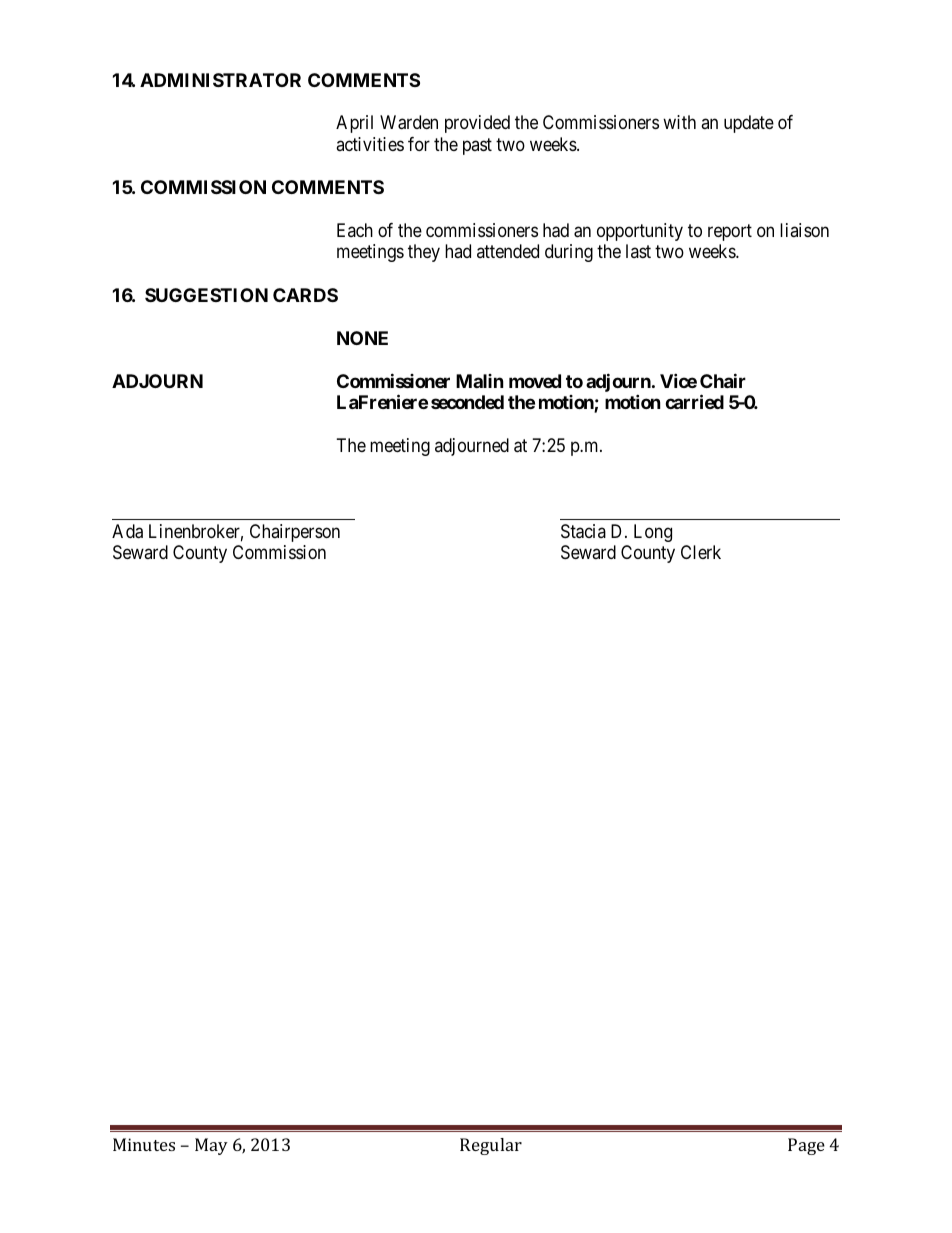 The width and height of the screenshot is (952, 1233). What do you see at coordinates (491, 1146) in the screenshot?
I see `Regular` at bounding box center [491, 1146].
